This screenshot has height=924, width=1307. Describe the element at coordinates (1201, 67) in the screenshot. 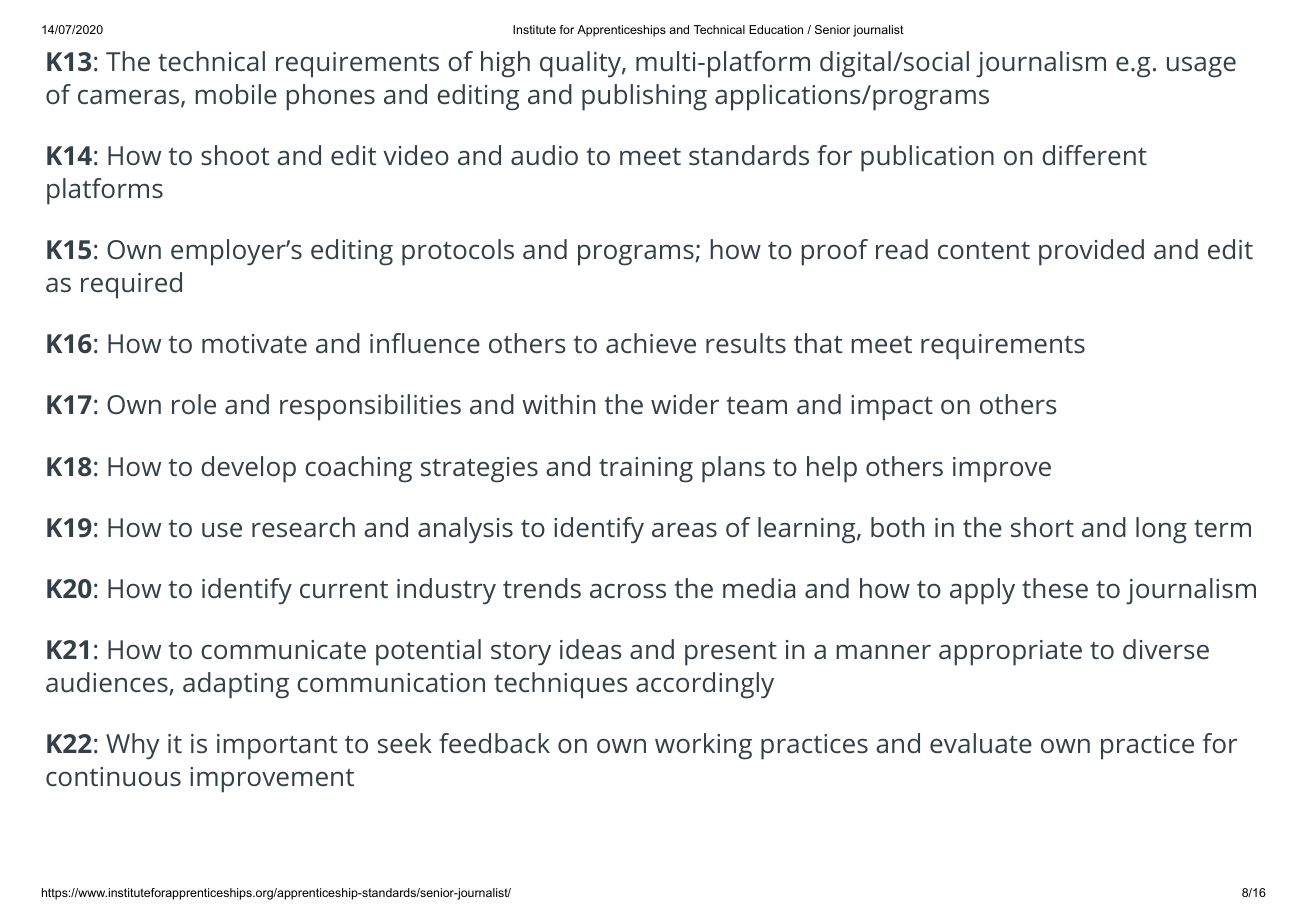

I see `usage` at that location.
